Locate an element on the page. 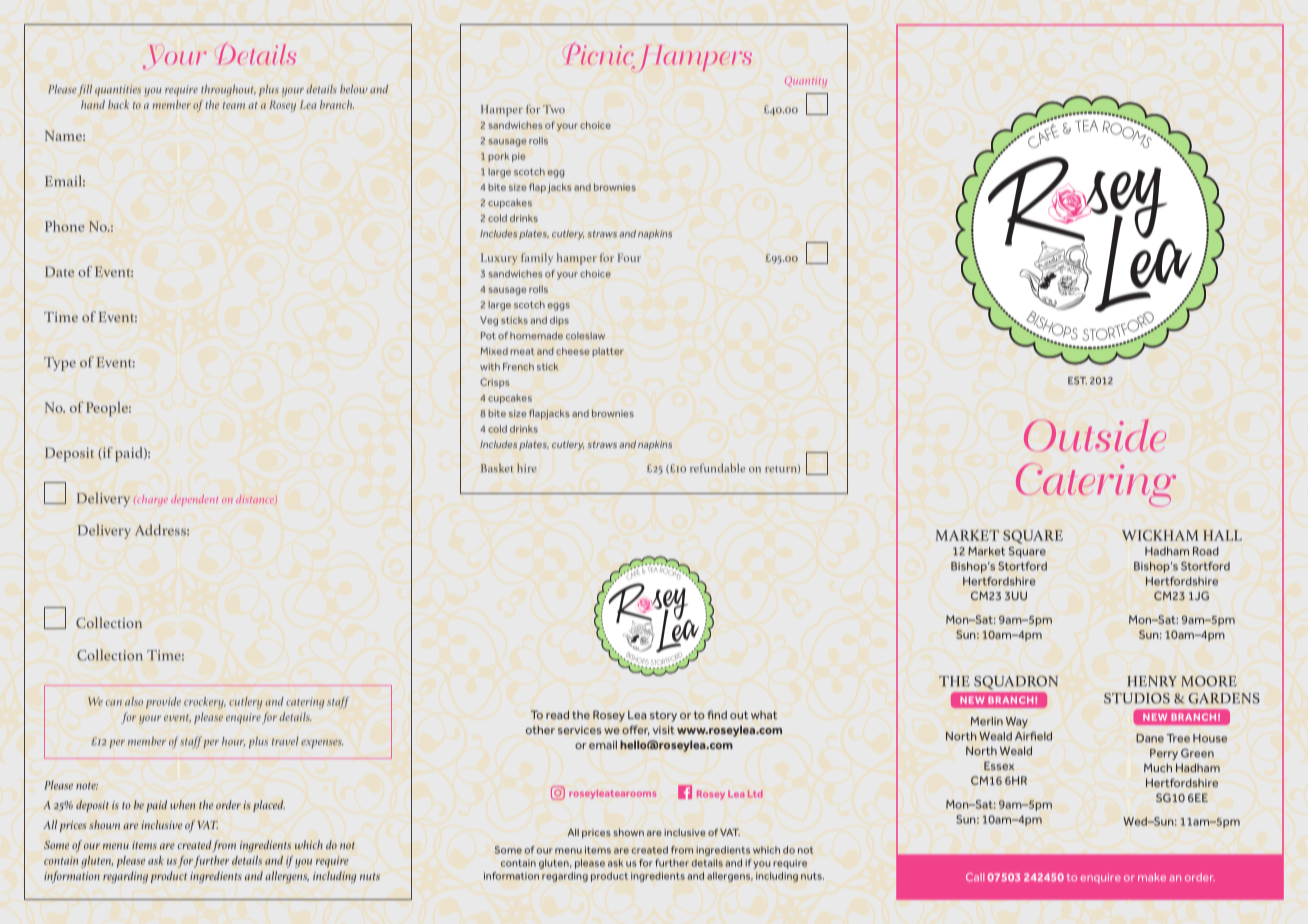 The image size is (1308, 924). when is located at coordinates (182, 804).
